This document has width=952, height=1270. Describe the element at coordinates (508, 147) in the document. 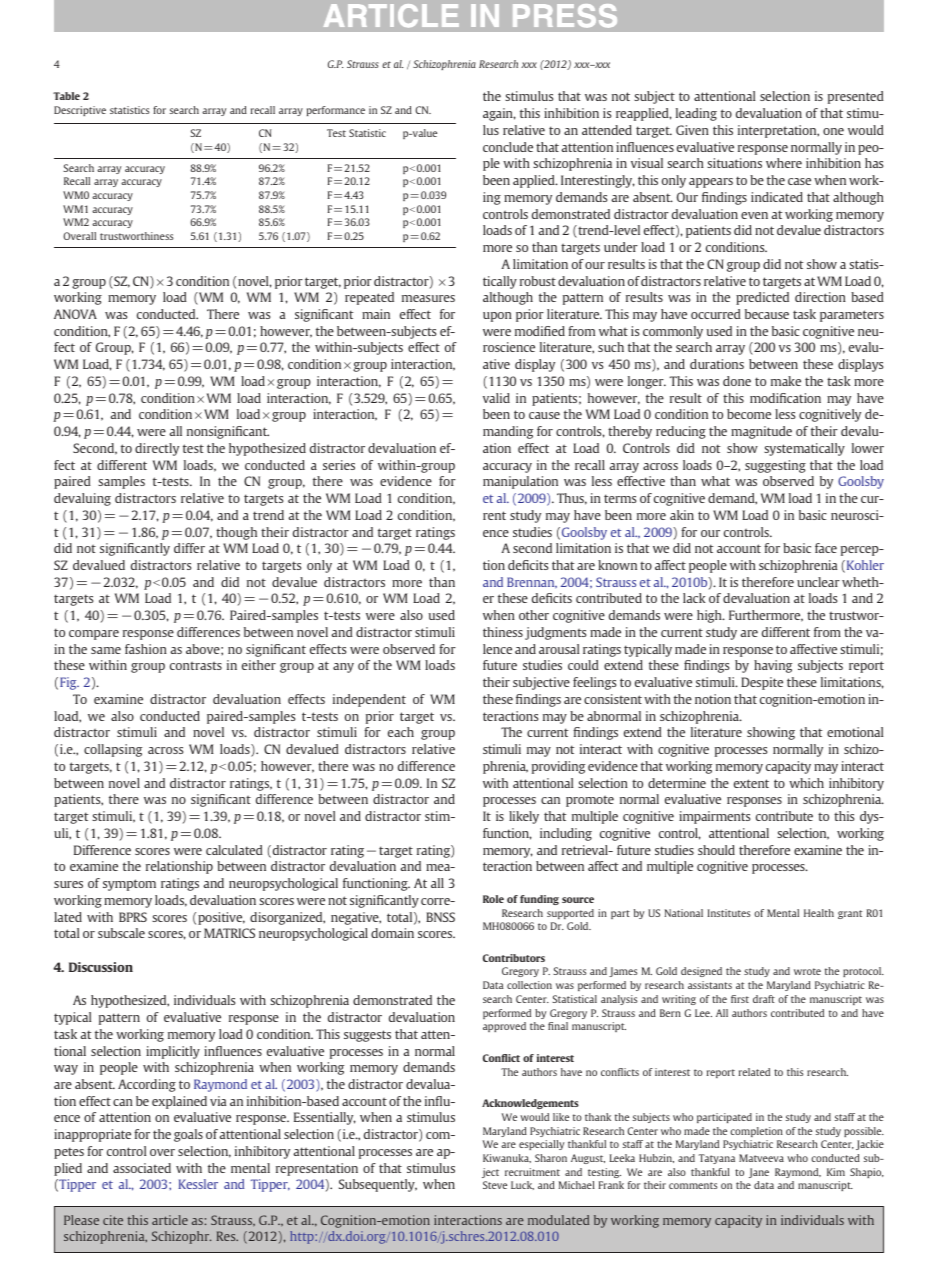

I see `conclude` at that location.
